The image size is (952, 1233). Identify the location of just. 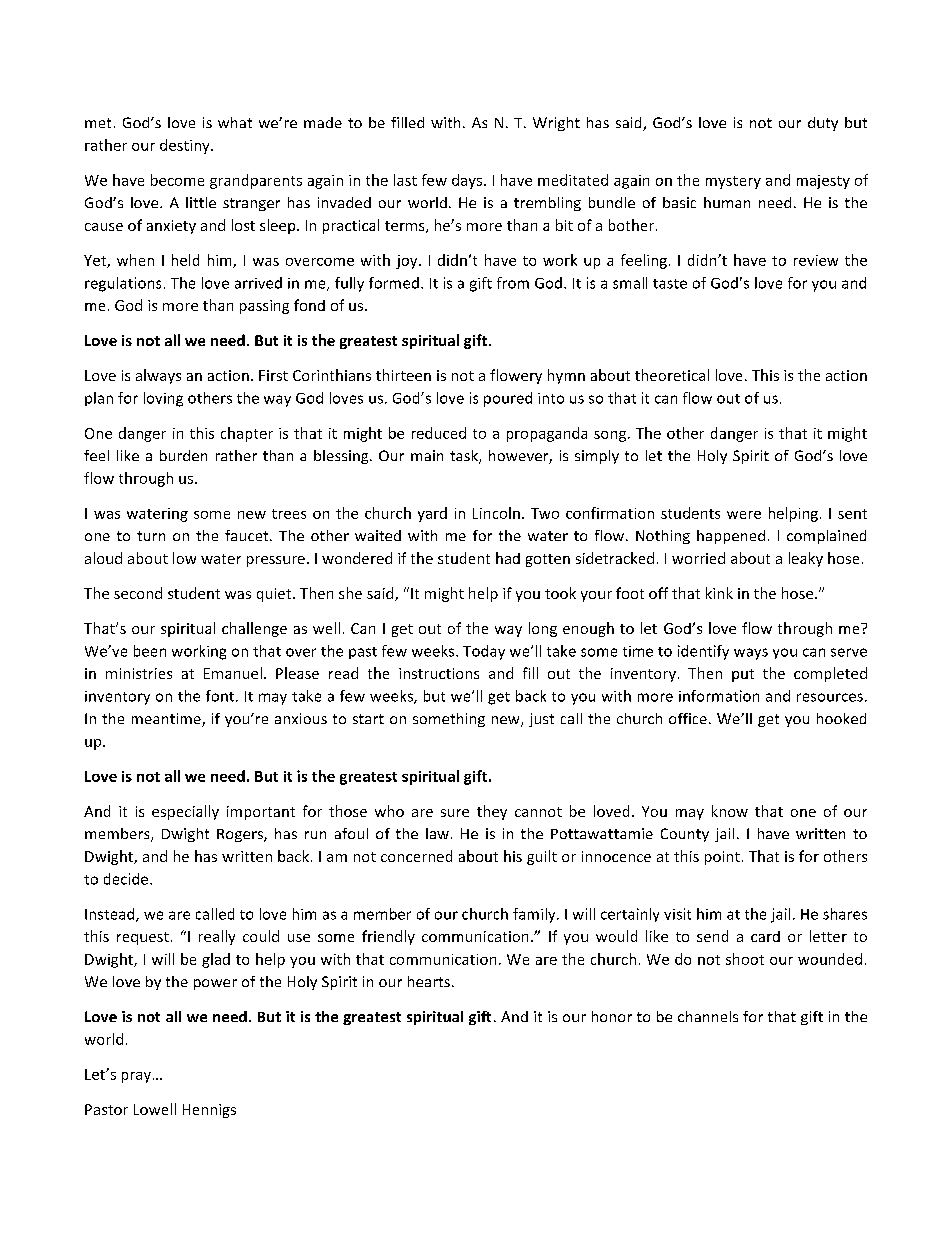
(541, 720).
